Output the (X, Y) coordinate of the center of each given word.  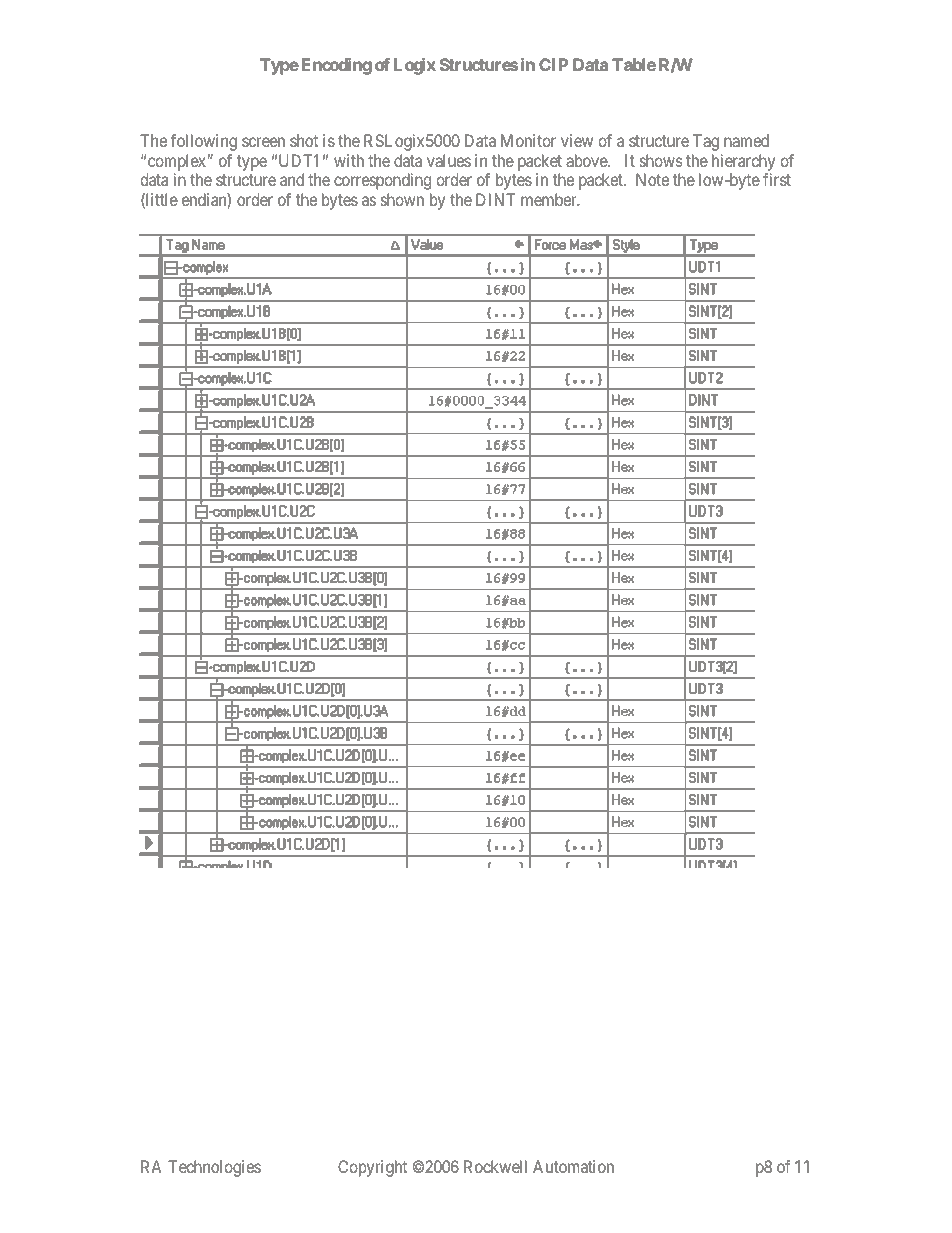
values (449, 160)
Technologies (214, 1168)
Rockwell (495, 1166)
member (550, 199)
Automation (573, 1166)
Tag (706, 142)
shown (402, 199)
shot (304, 140)
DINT (495, 199)
